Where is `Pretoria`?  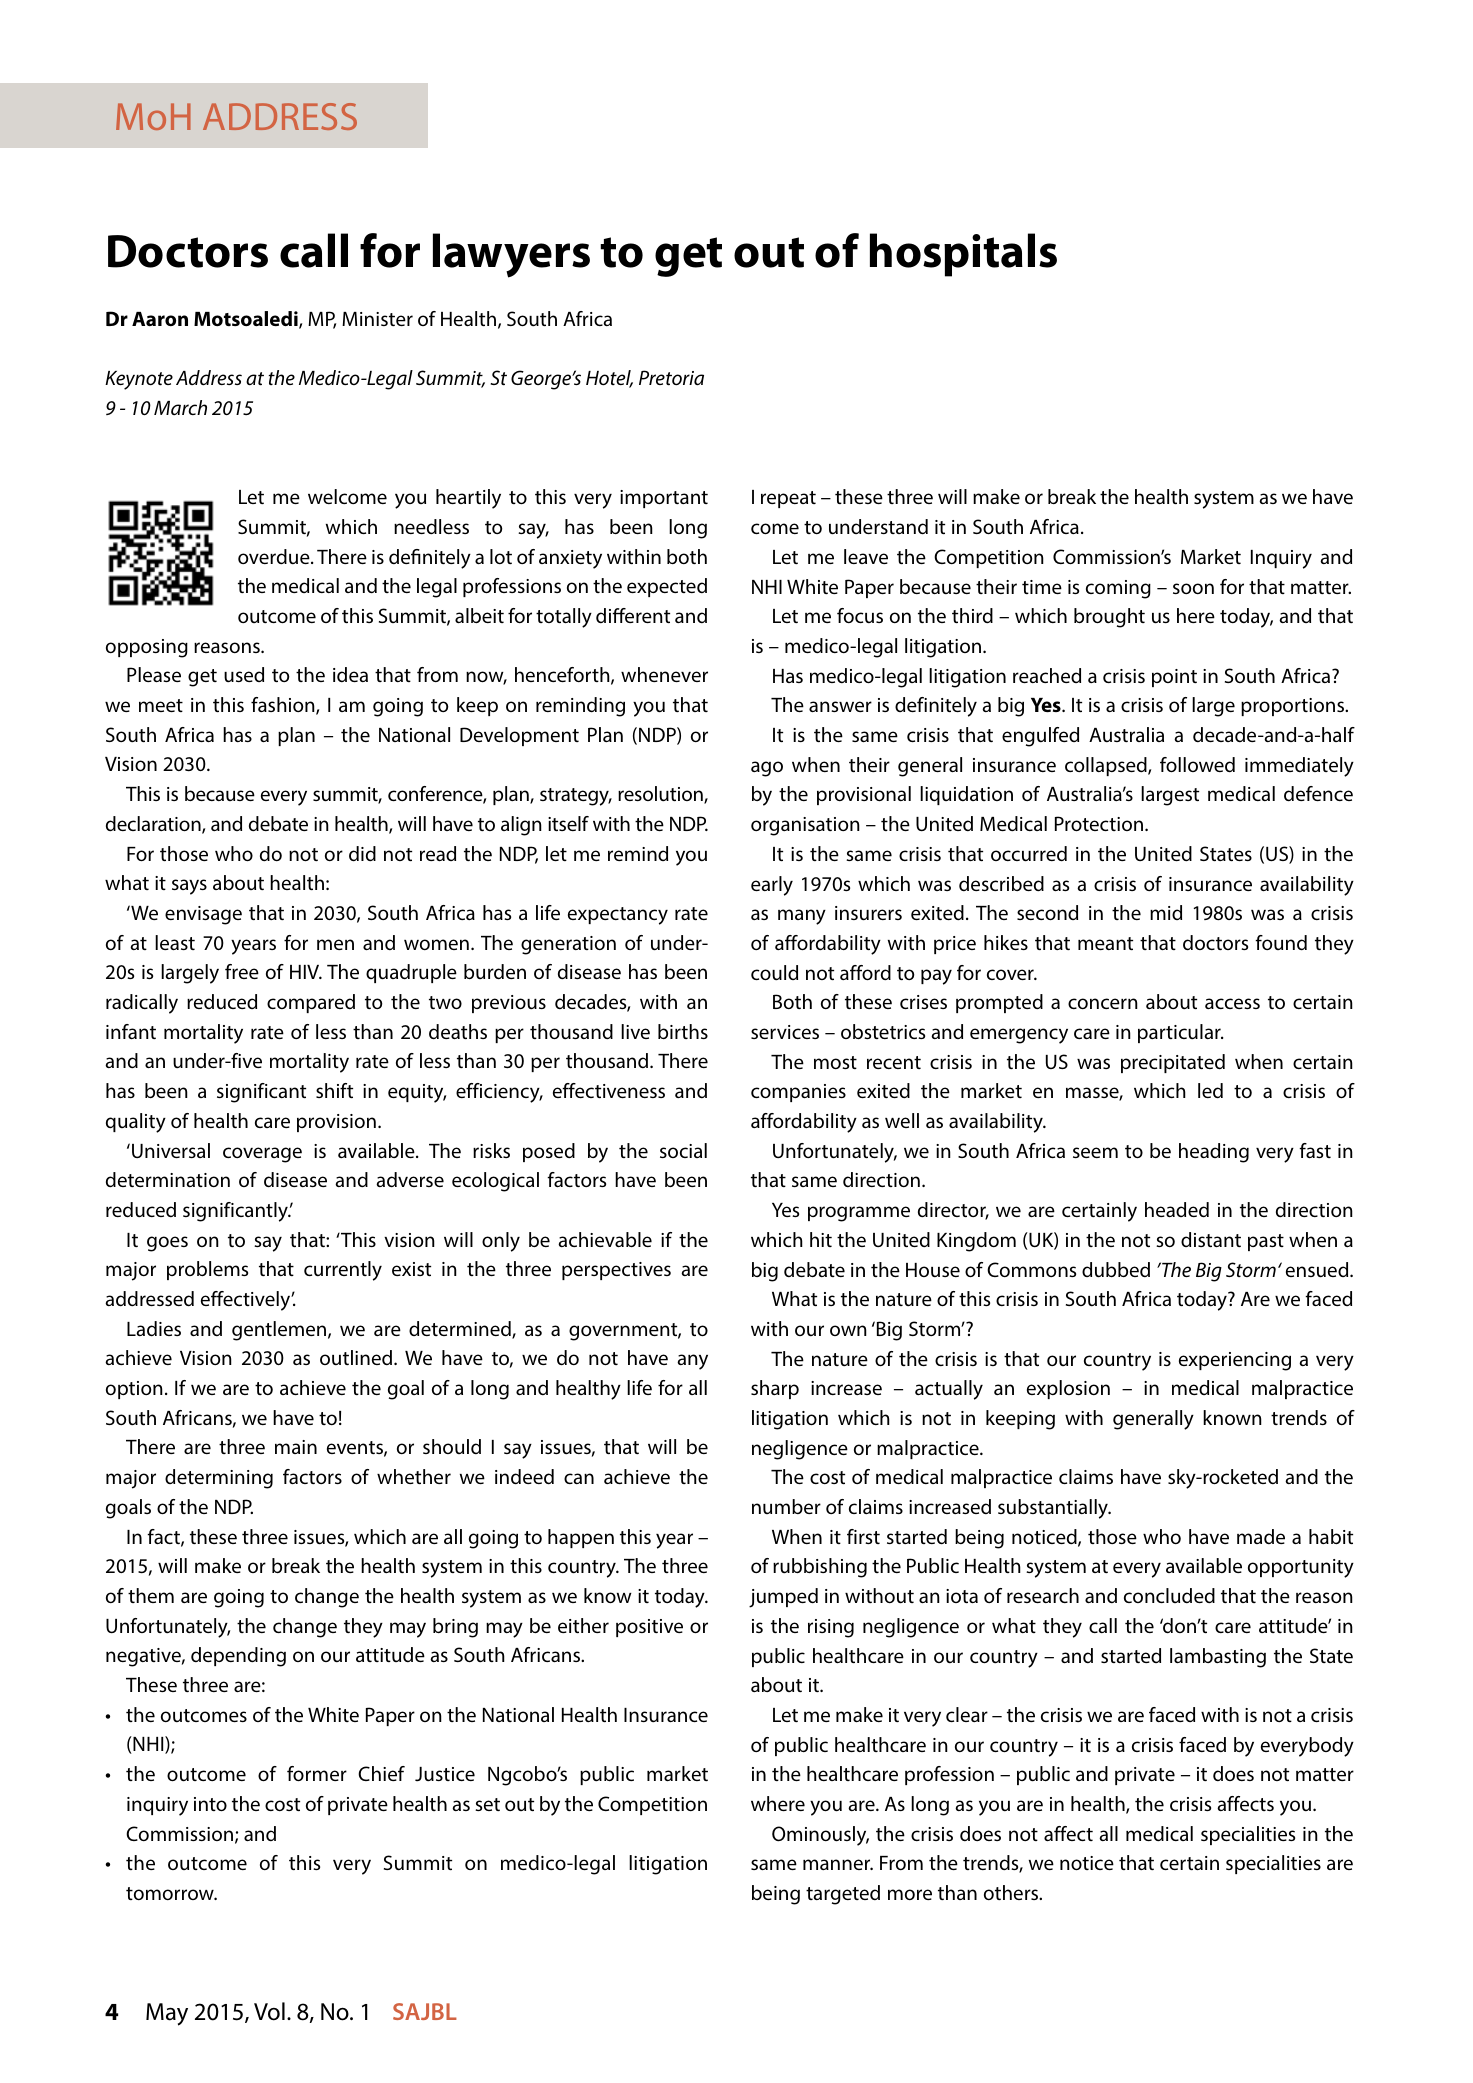 Pretoria is located at coordinates (671, 378).
